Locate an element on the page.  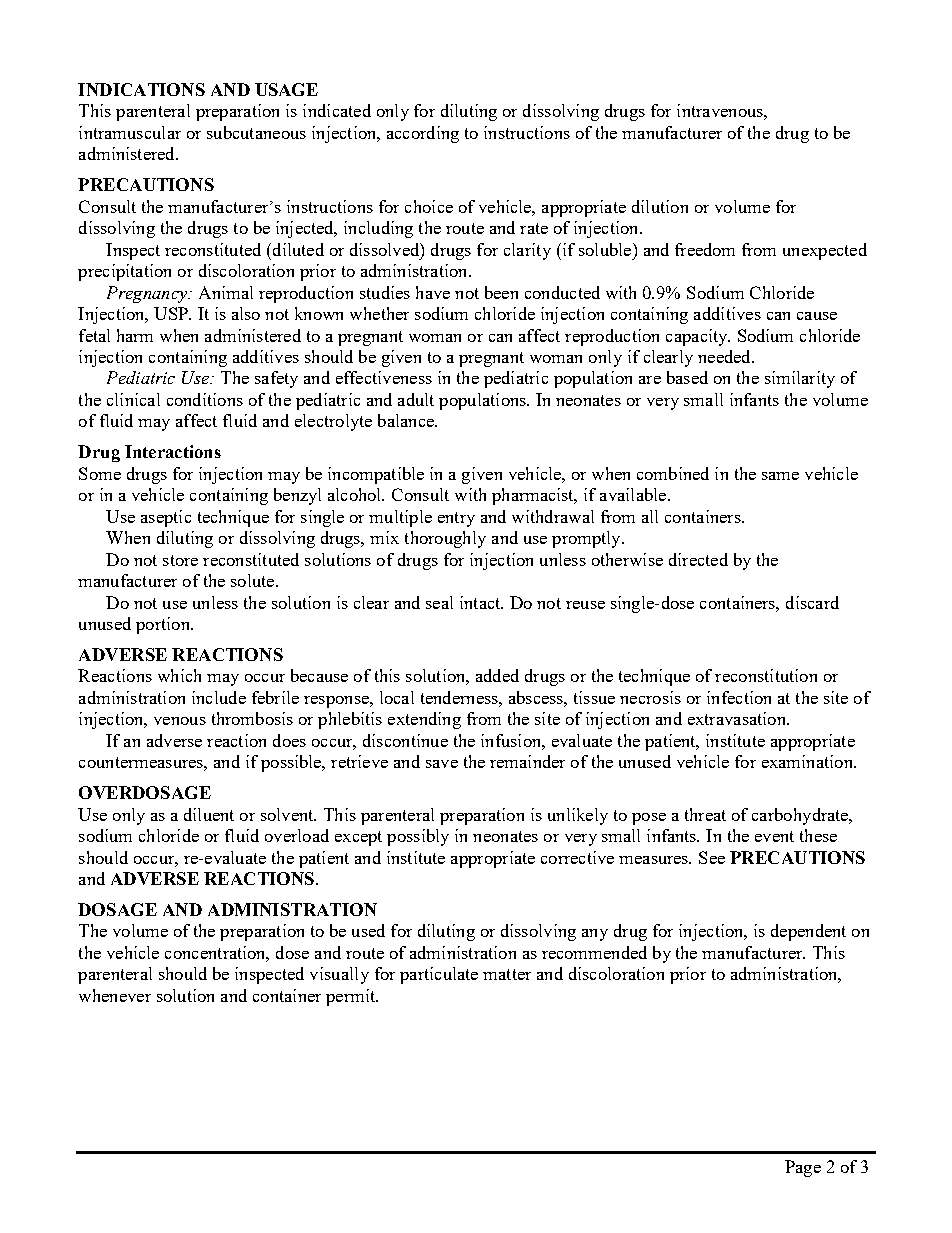
according is located at coordinates (423, 134).
